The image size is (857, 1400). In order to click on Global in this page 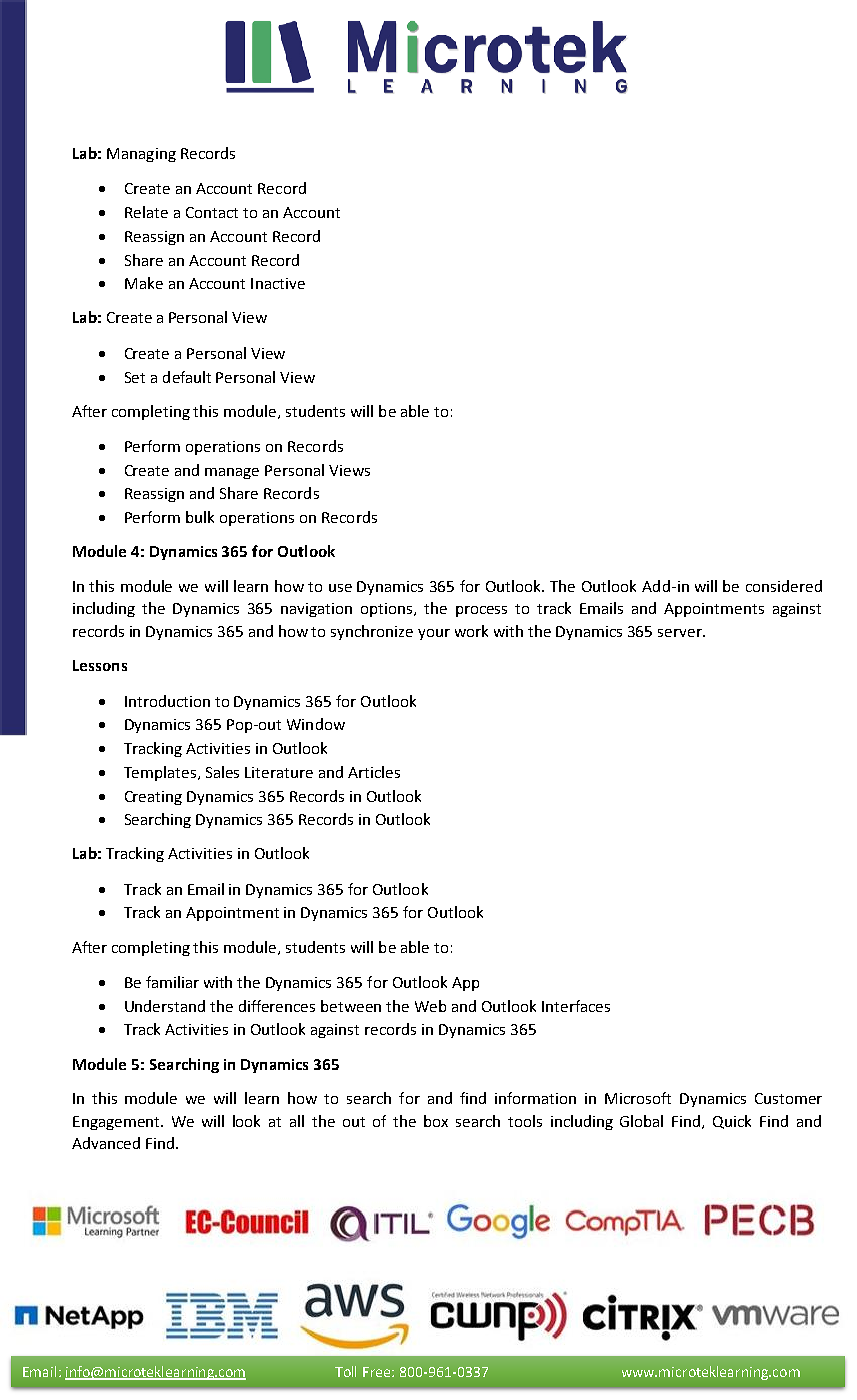, I will do `click(641, 1121)`.
